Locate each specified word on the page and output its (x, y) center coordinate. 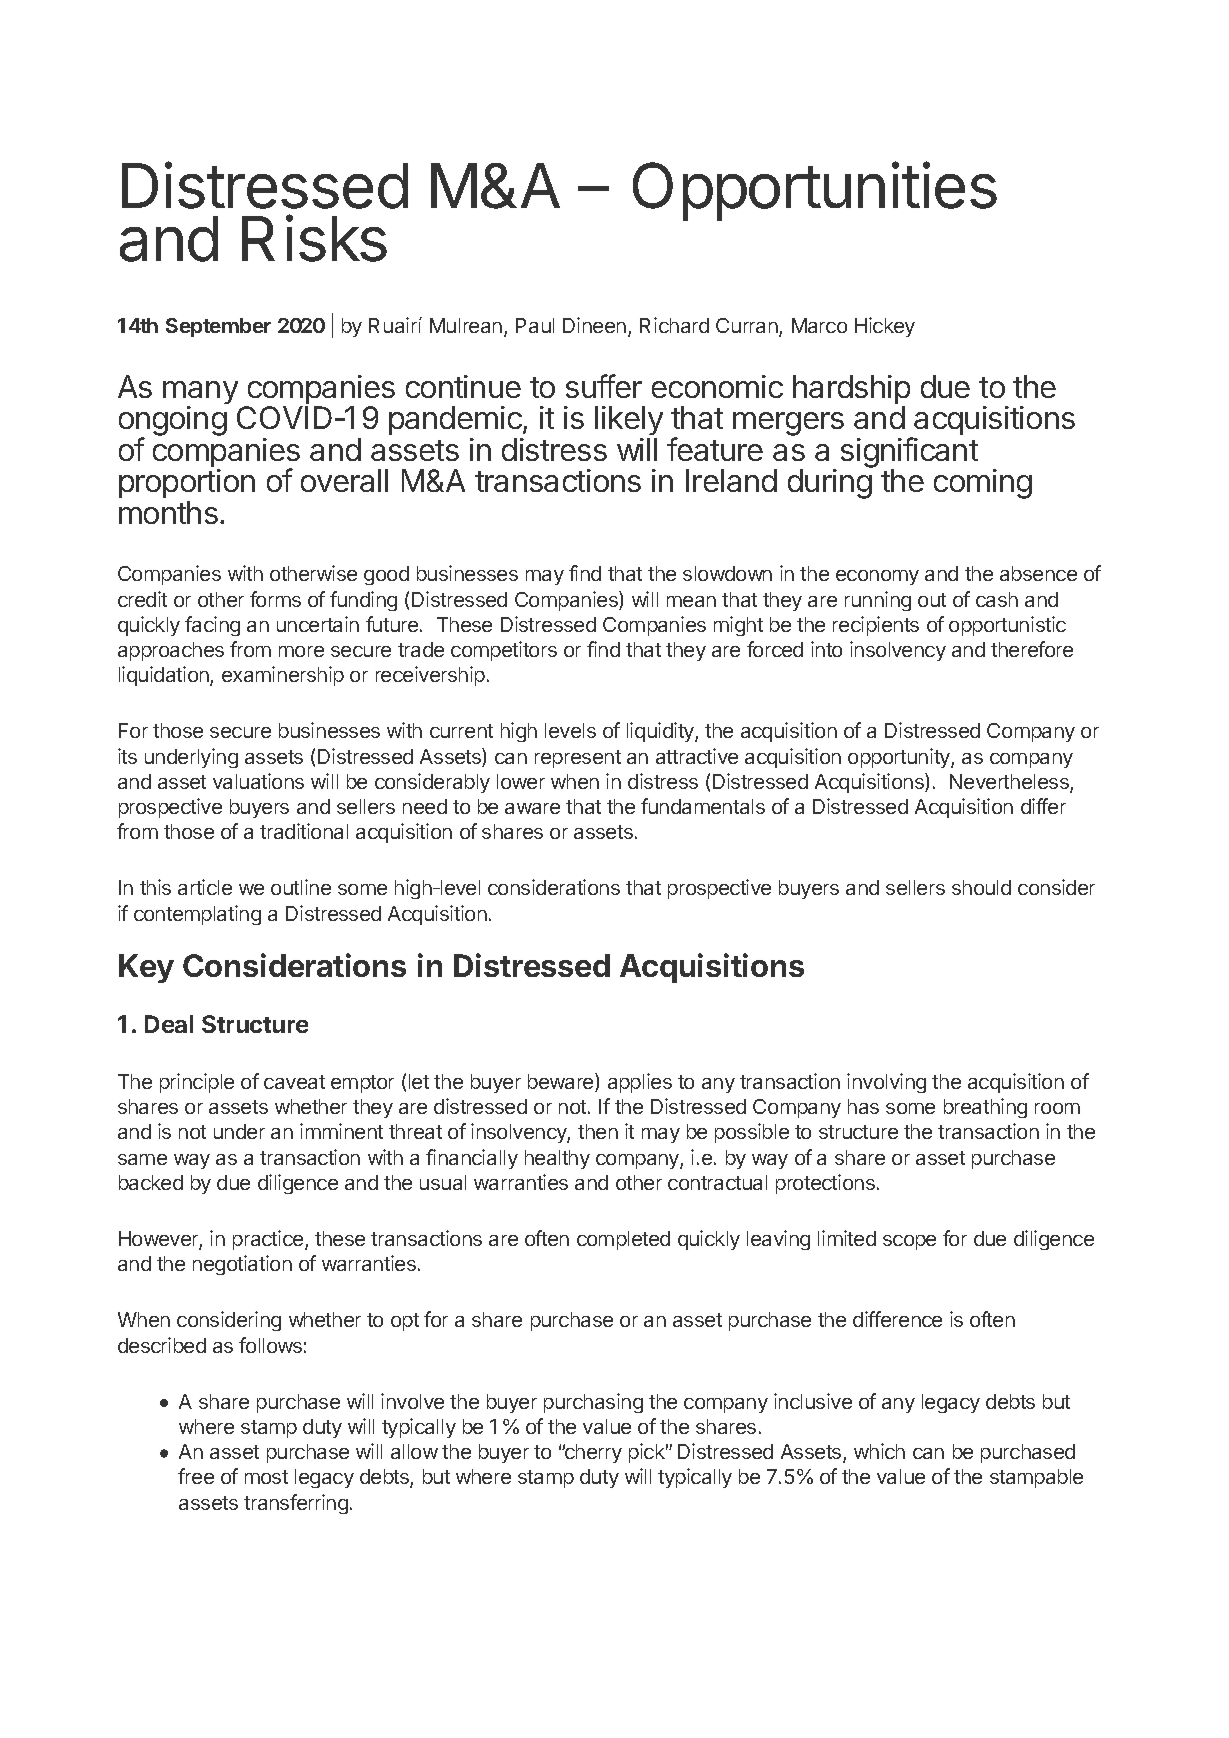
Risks (314, 238)
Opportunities (815, 191)
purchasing (593, 1403)
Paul (535, 325)
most (266, 1477)
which (879, 1451)
